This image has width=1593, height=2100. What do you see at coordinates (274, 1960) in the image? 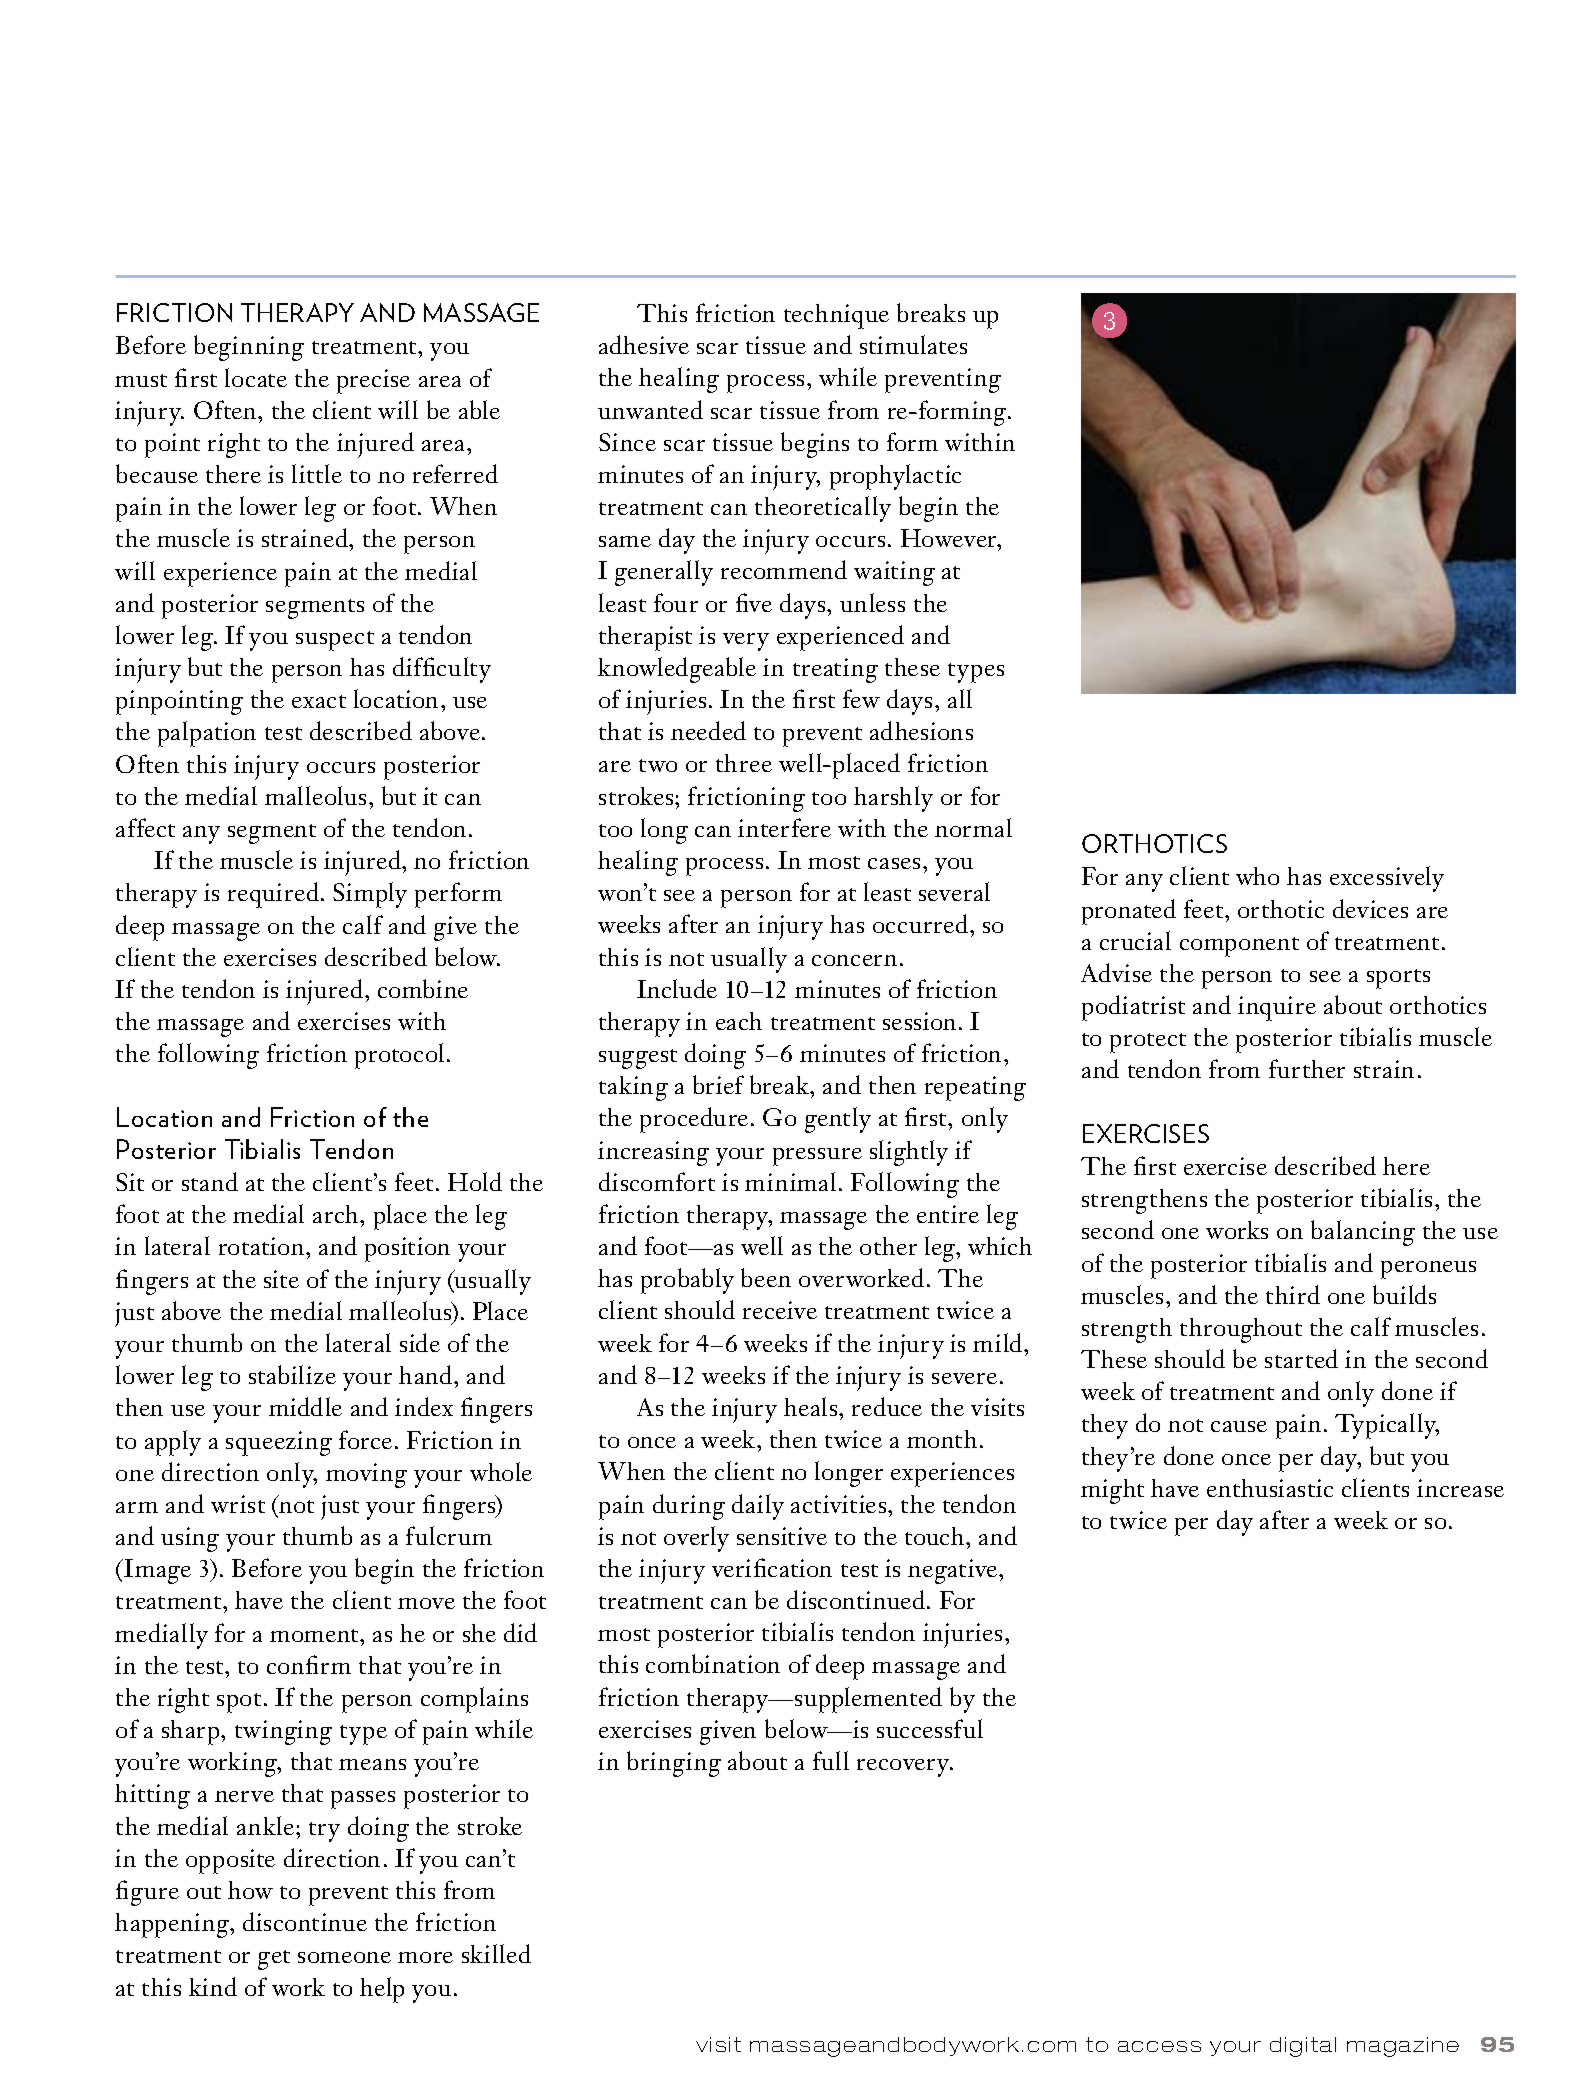
I see `get` at bounding box center [274, 1960].
